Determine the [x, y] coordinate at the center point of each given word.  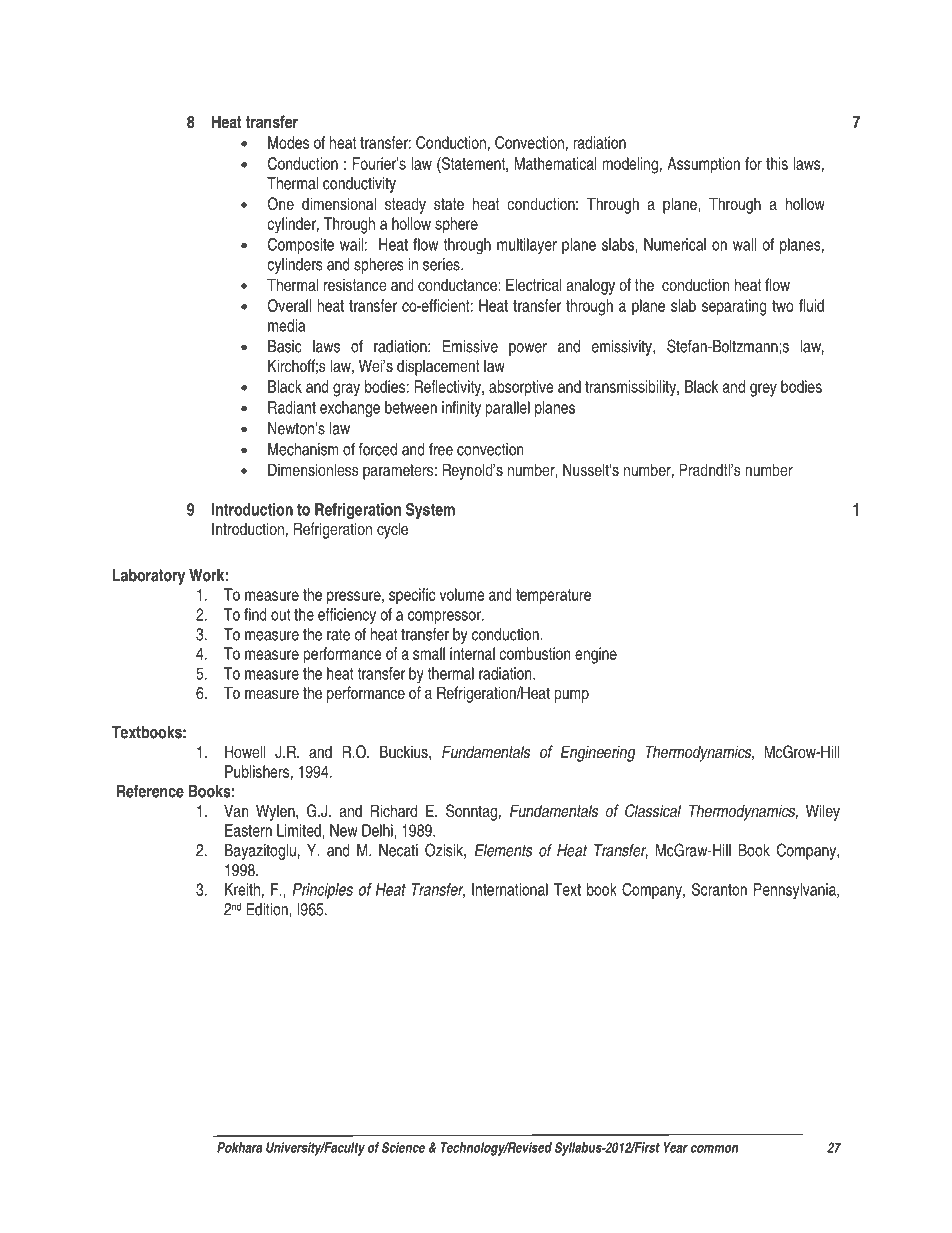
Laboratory [149, 577]
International [510, 889]
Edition [268, 909]
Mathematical [555, 163]
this [777, 163]
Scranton [719, 889]
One [281, 204]
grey [763, 390]
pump [572, 696]
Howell [245, 751]
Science [403, 1147]
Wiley [823, 812]
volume [462, 594]
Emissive [470, 346]
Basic [285, 346]
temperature [553, 597]
